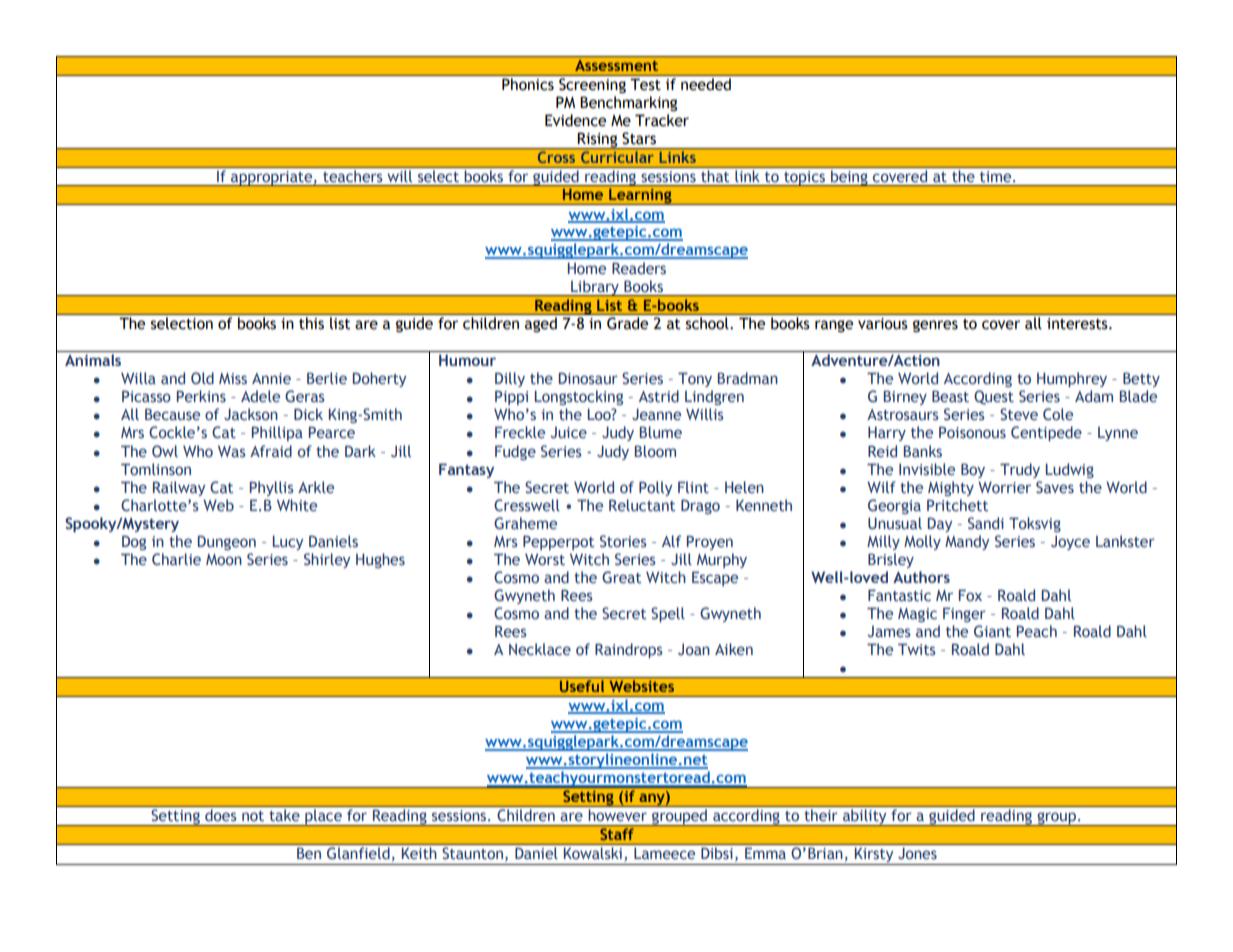 Image resolution: width=1233 pixels, height=952 pixels. Describe the element at coordinates (224, 560) in the page. I see `Moon` at that location.
